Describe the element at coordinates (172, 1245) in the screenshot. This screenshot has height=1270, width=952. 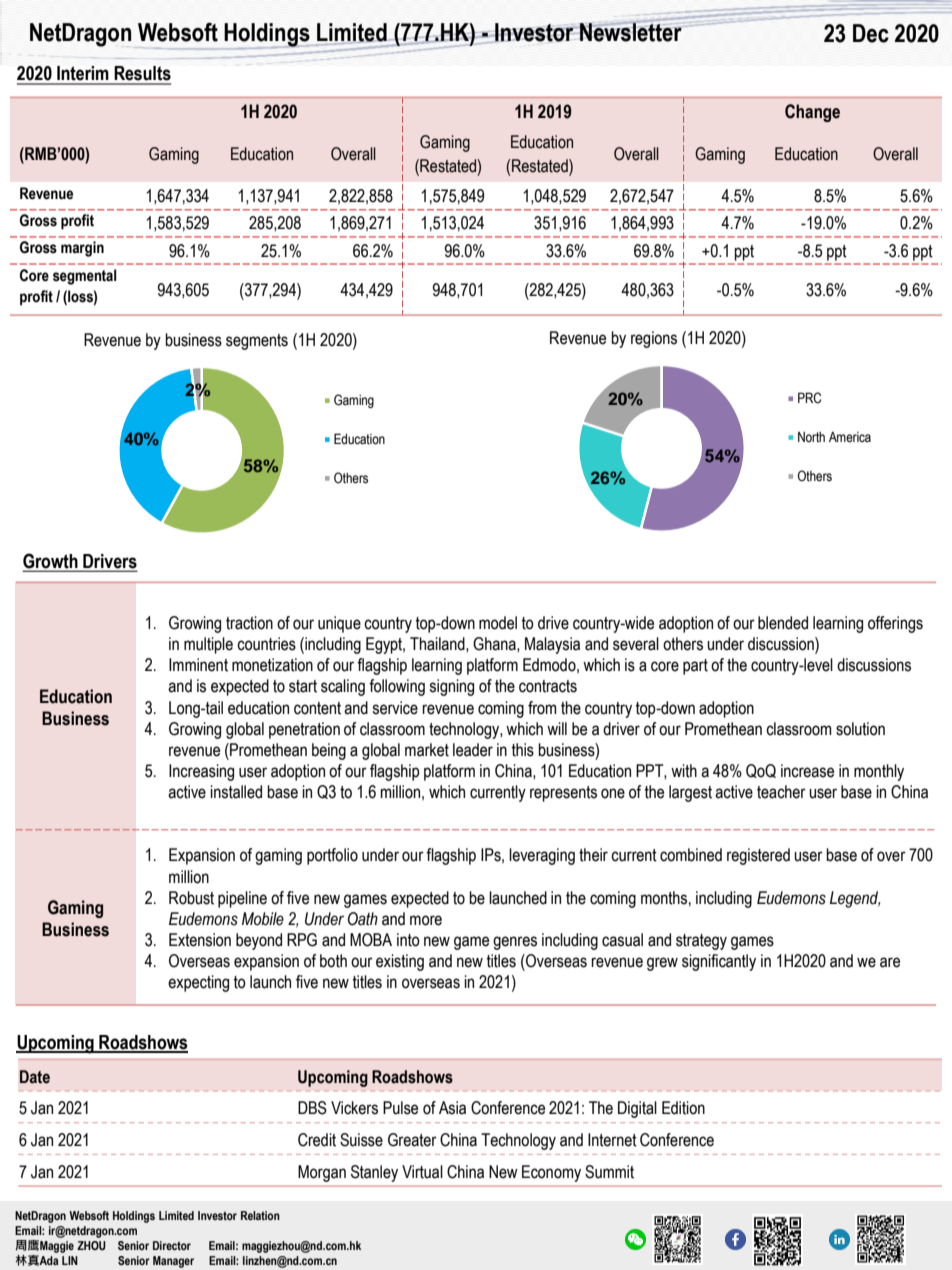
I see `Director` at that location.
